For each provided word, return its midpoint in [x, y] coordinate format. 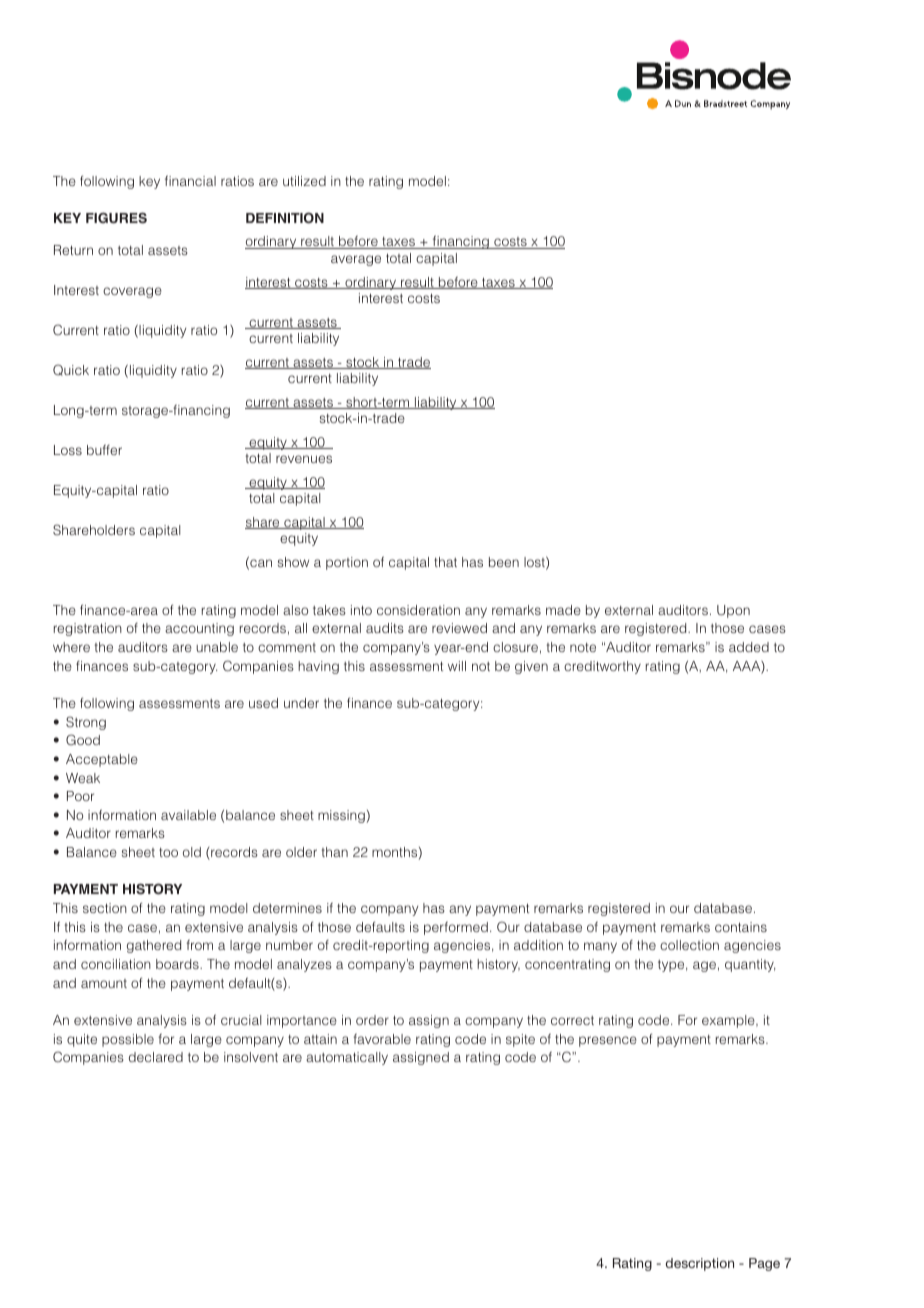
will [457, 666]
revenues [304, 459]
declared [156, 1057]
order [372, 1020]
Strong [86, 723]
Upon [733, 611]
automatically [347, 1058]
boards [178, 964]
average [356, 260]
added [749, 647]
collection [689, 945]
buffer [104, 450]
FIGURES [116, 218]
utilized [304, 181]
